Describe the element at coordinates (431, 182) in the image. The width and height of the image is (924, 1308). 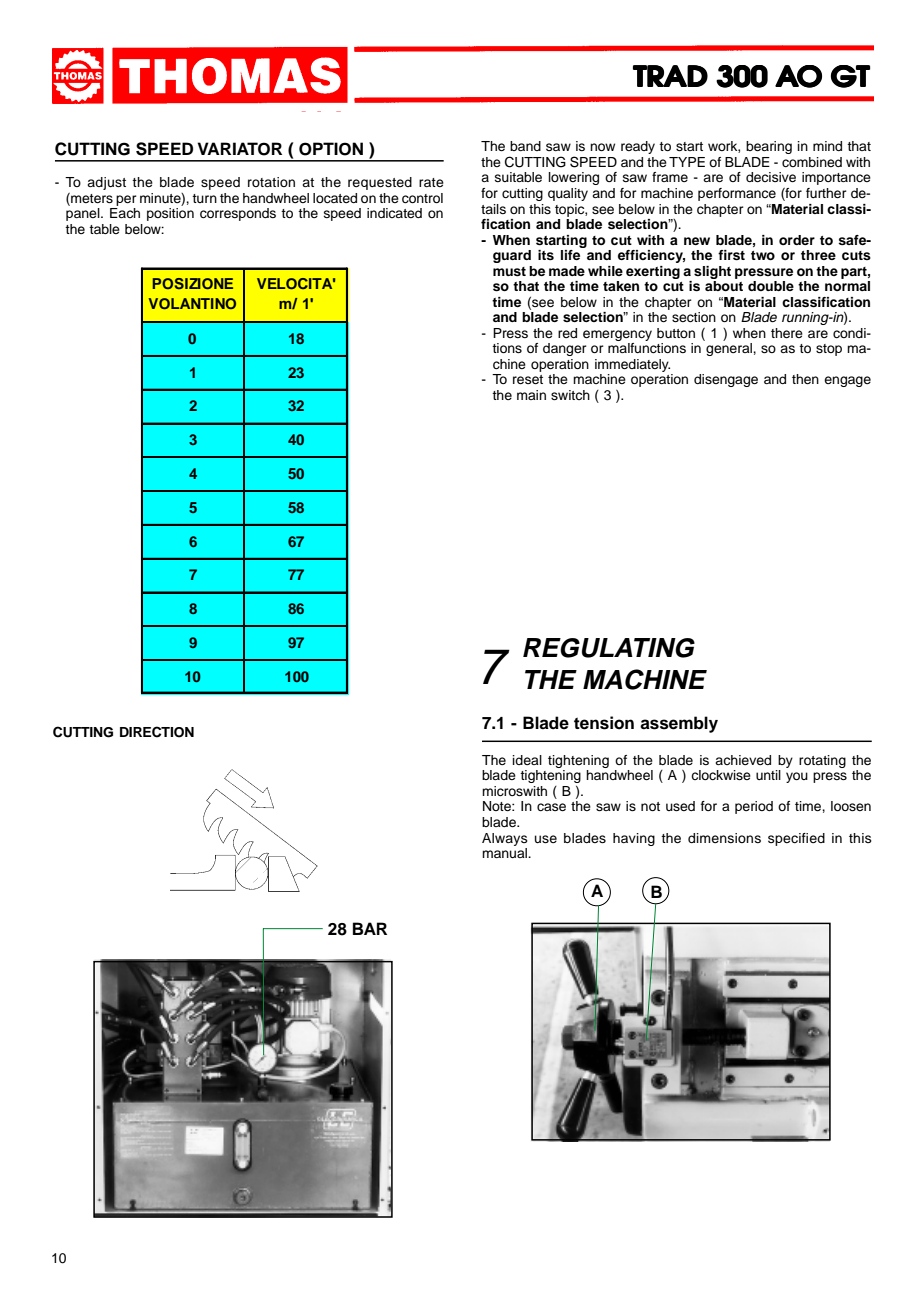
I see `rate` at that location.
